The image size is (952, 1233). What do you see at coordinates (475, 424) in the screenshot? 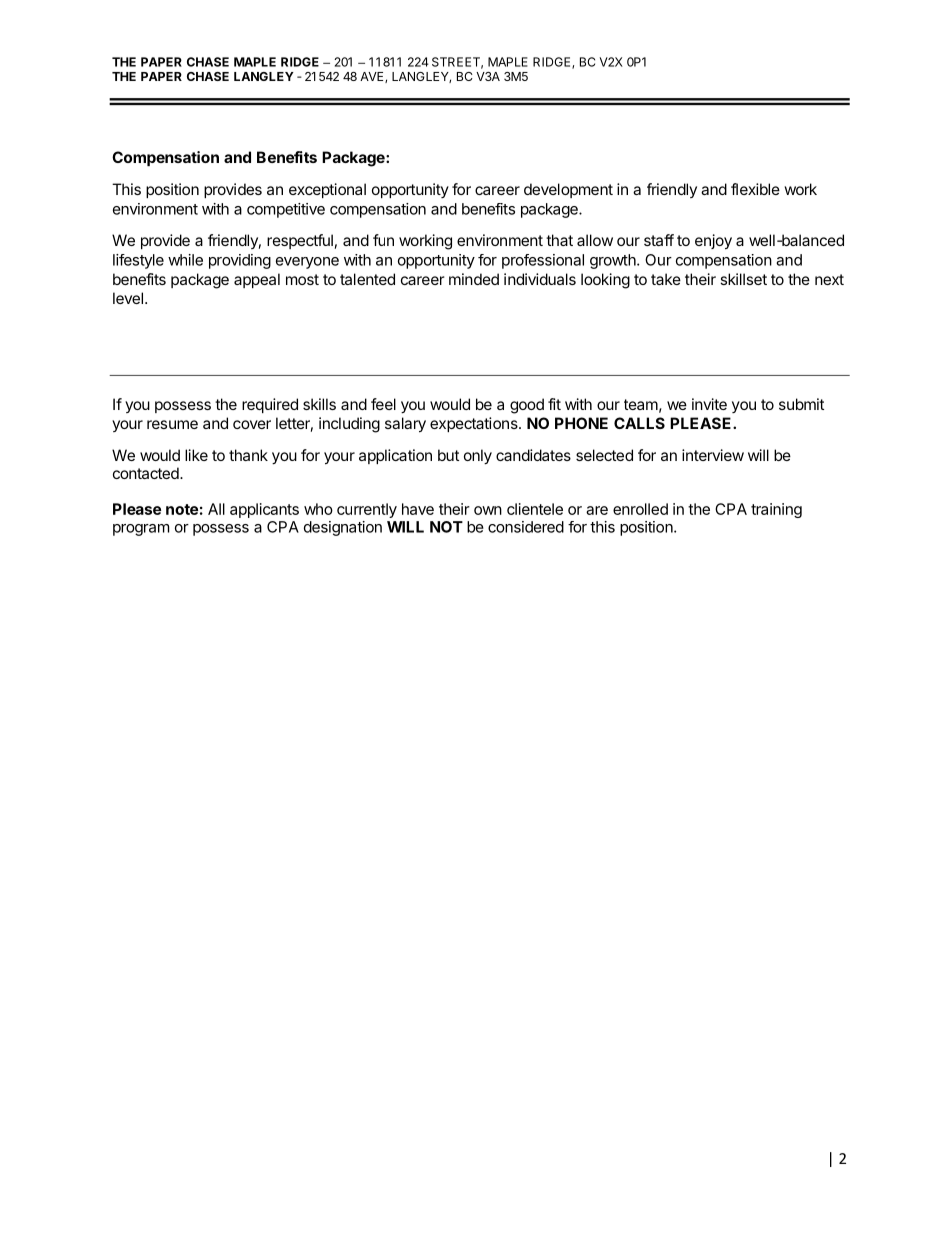
I see `expectations` at bounding box center [475, 424].
